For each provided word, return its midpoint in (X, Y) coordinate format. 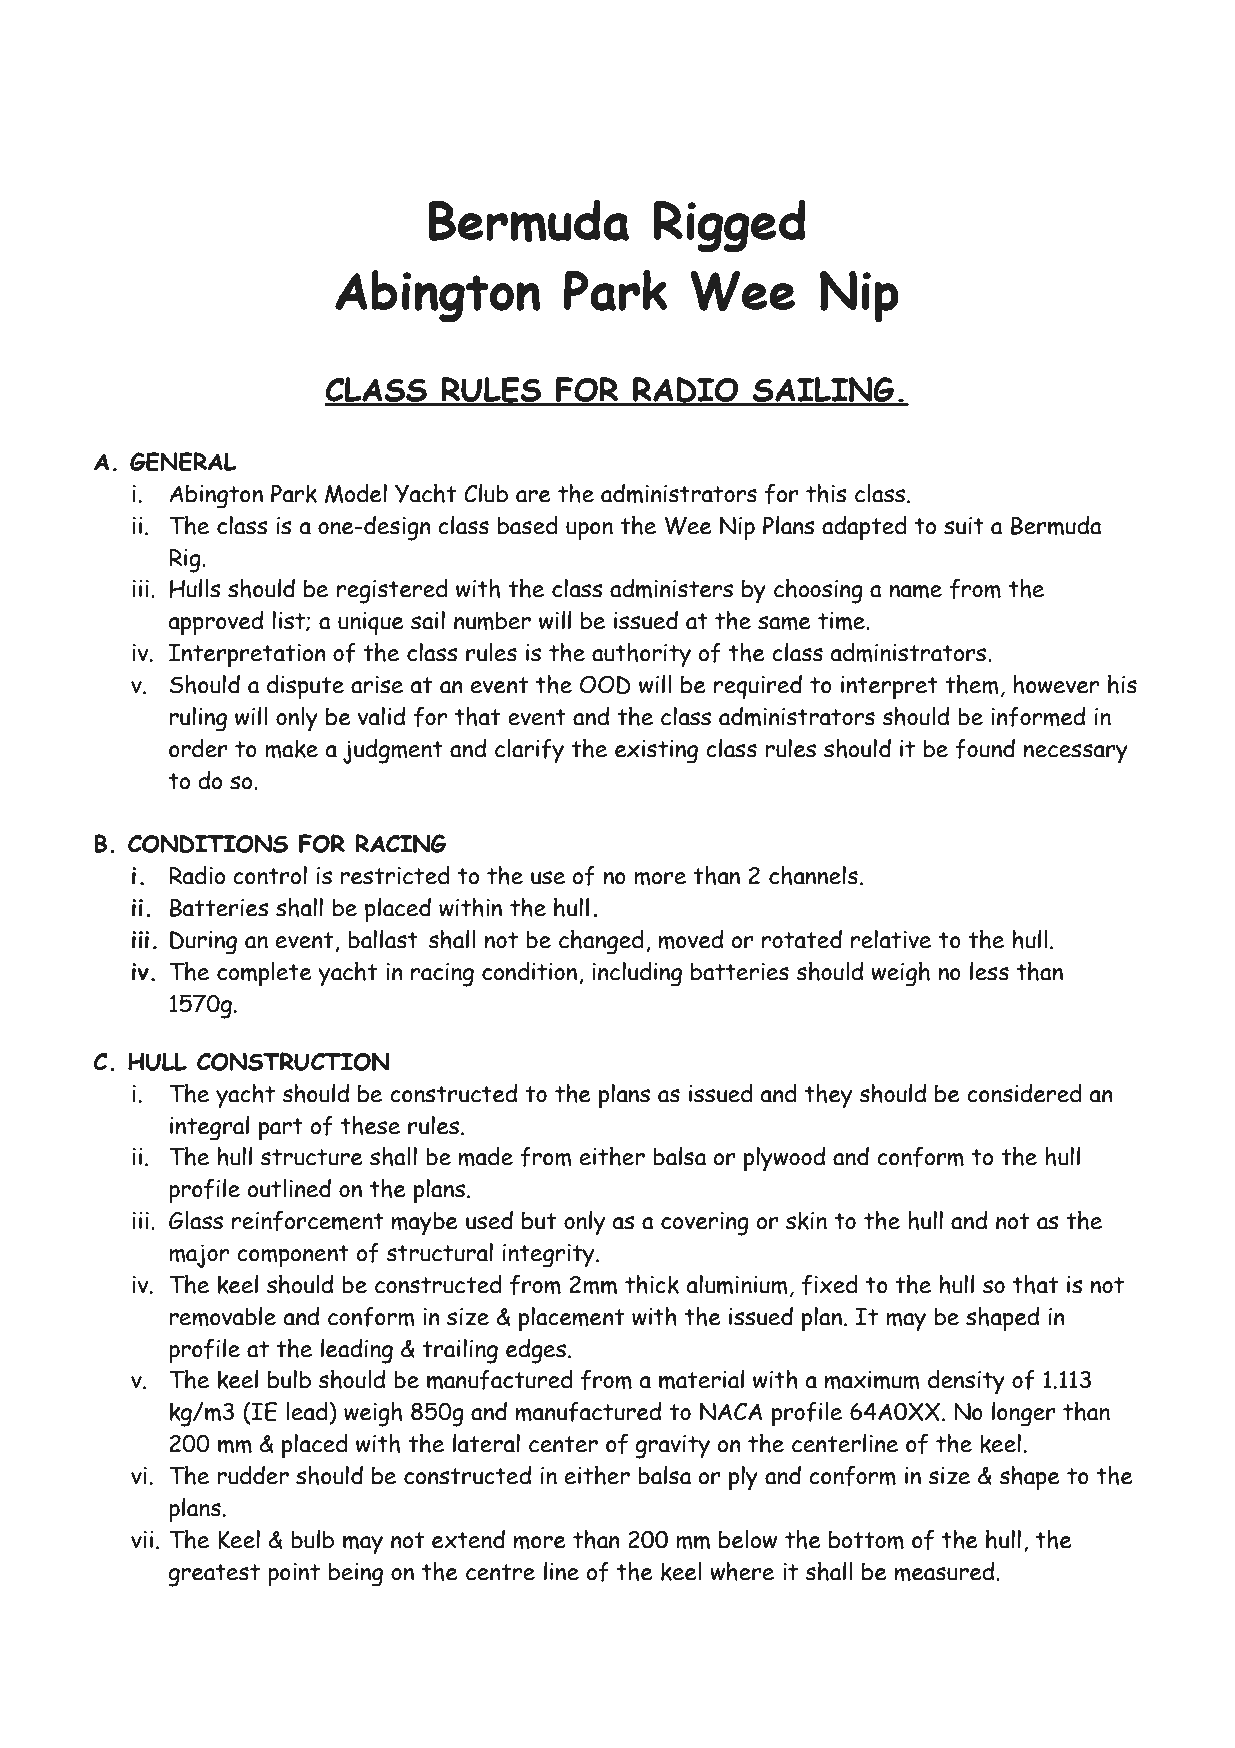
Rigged (729, 226)
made (486, 1156)
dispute (305, 687)
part (281, 1129)
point (294, 1575)
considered (1024, 1093)
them (972, 684)
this (826, 493)
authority (641, 655)
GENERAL (183, 461)
